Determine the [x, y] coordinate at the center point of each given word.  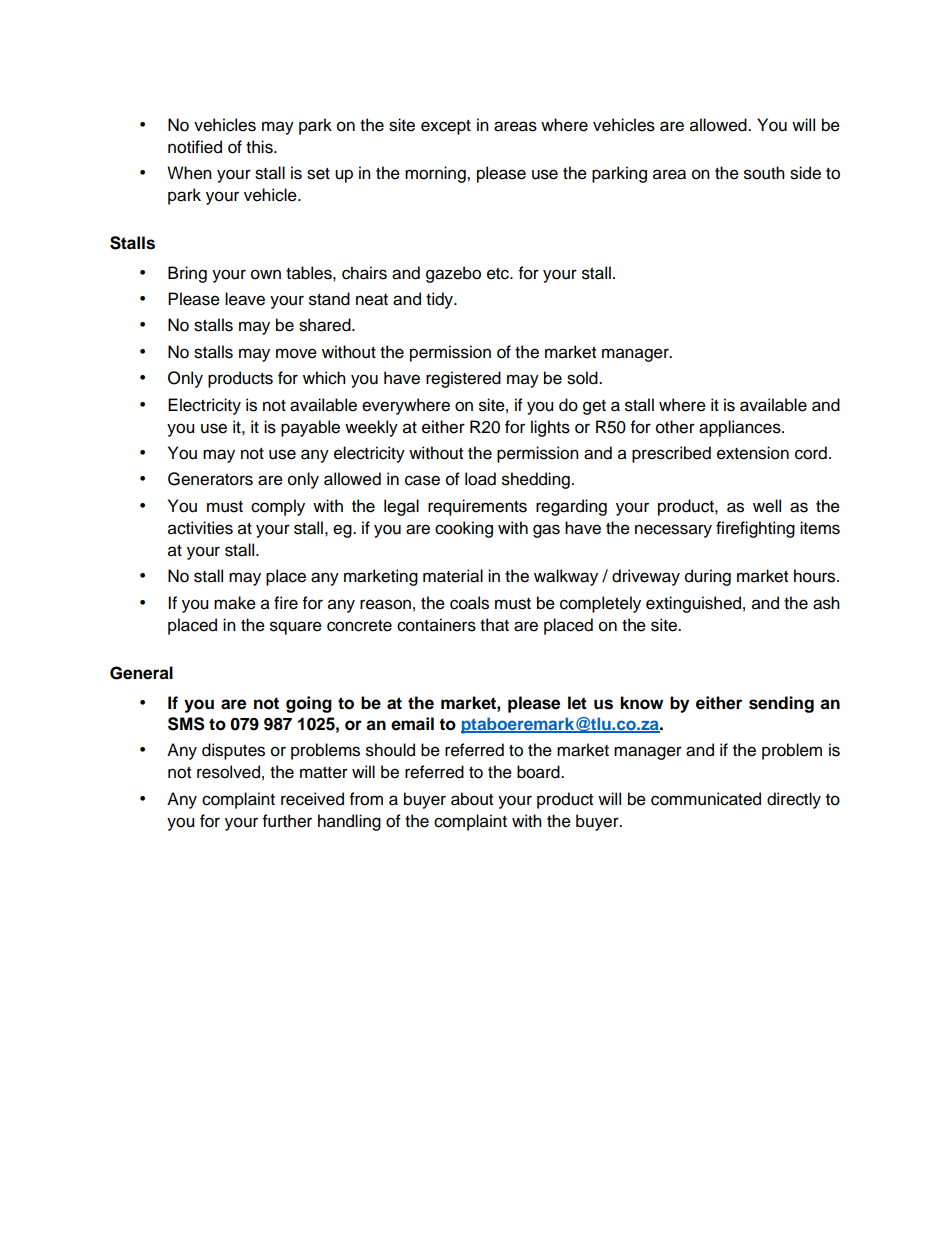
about [472, 799]
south [764, 173]
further [287, 821]
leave [245, 299]
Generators [210, 479]
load [480, 479]
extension [753, 453]
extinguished [693, 604]
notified [195, 147]
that [494, 625]
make [235, 603]
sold [583, 378]
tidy [441, 300]
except [446, 127]
